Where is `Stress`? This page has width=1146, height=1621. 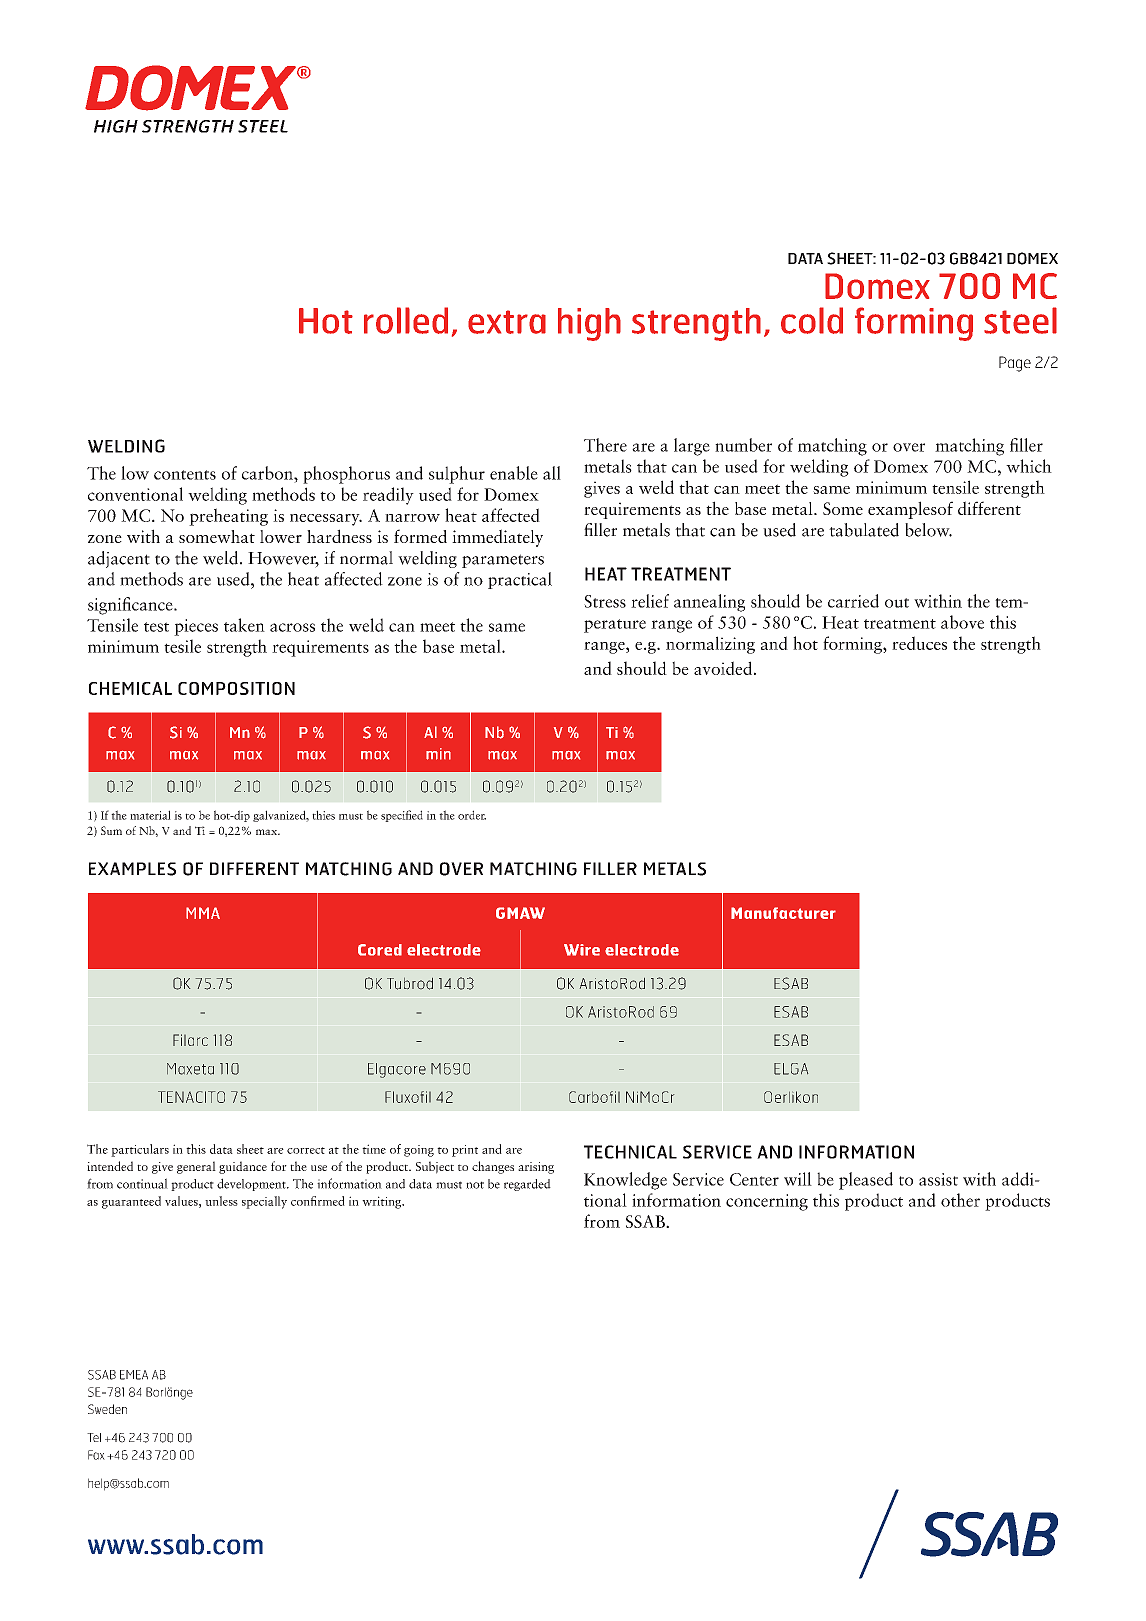 Stress is located at coordinates (605, 601).
